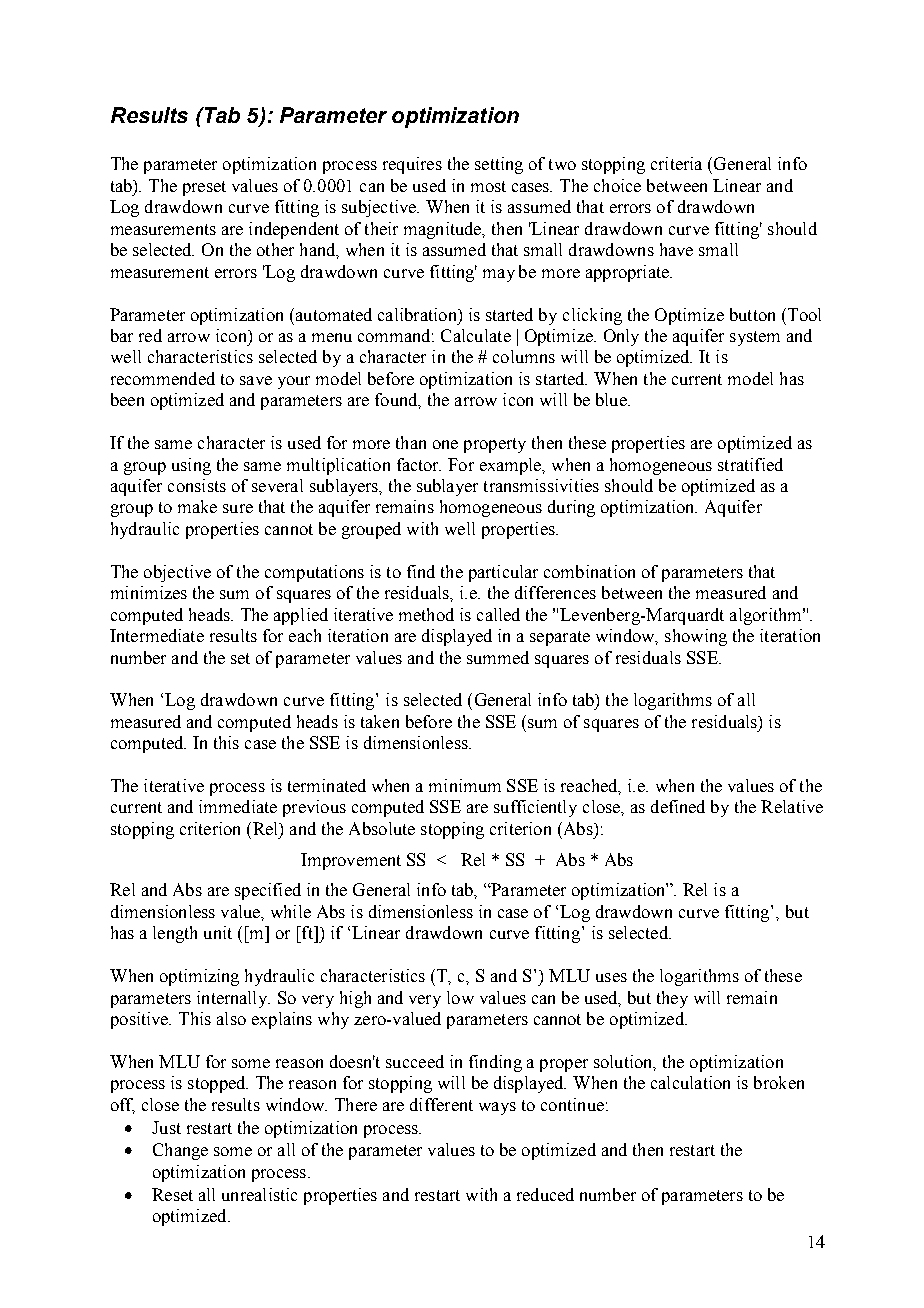  Describe the element at coordinates (294, 230) in the screenshot. I see `independent` at that location.
